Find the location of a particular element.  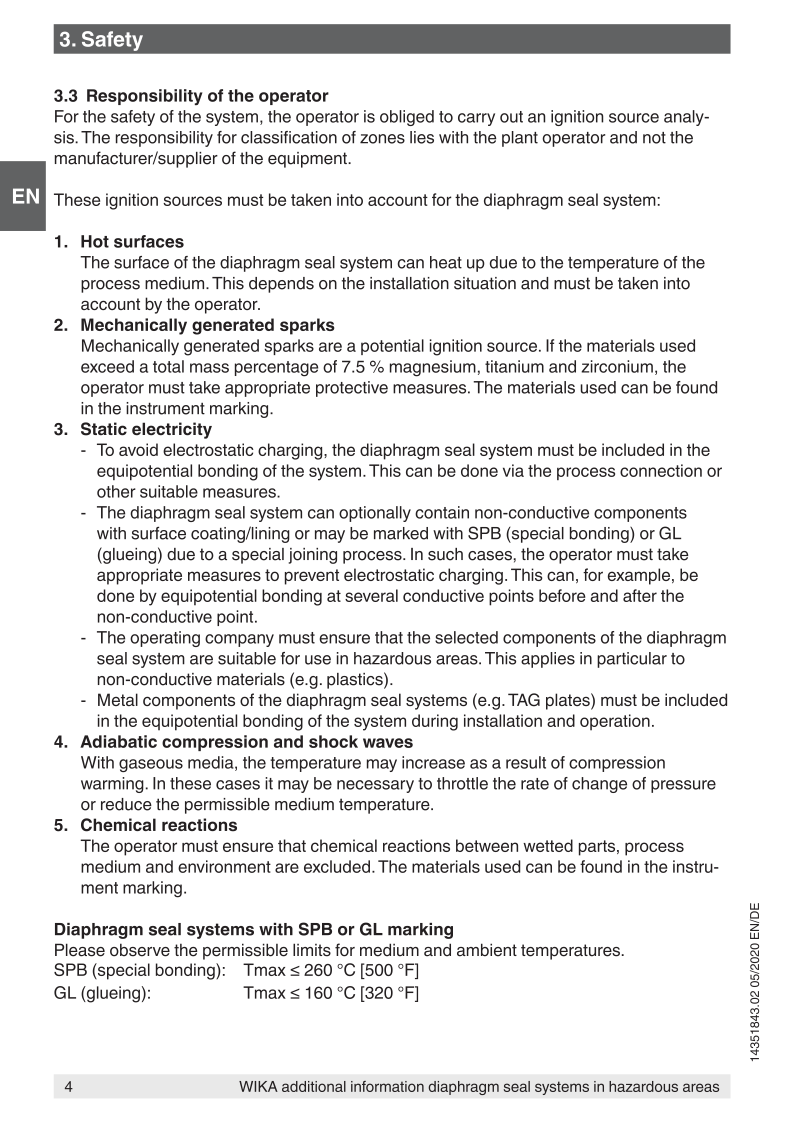

observe is located at coordinates (140, 950).
